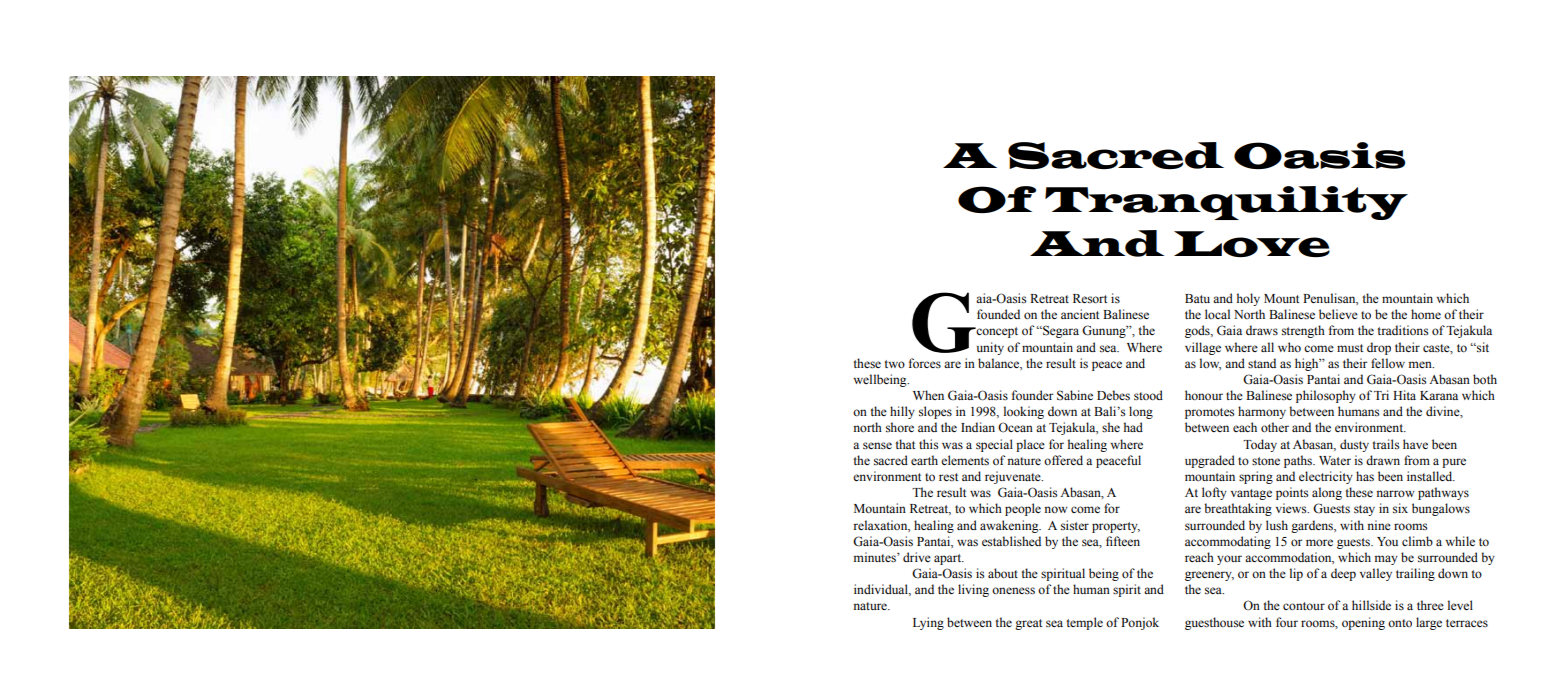 This document has width=1568, height=695. What do you see at coordinates (1431, 476) in the document?
I see `installed` at bounding box center [1431, 476].
